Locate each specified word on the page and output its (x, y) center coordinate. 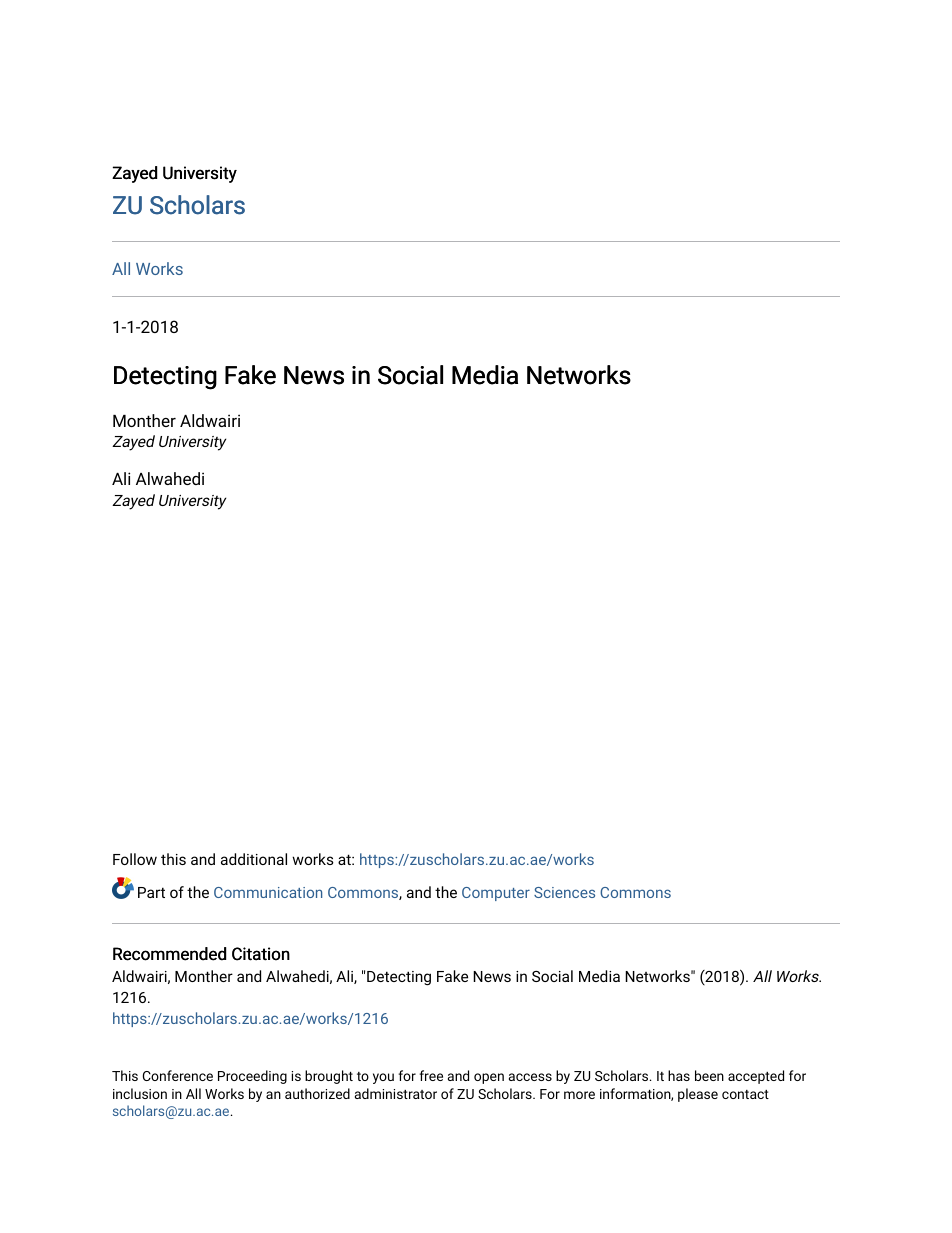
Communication (268, 892)
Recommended (169, 954)
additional (254, 859)
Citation (261, 954)
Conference (178, 1075)
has (679, 1075)
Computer (496, 894)
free (431, 1075)
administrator (396, 1093)
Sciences (564, 892)
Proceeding (252, 1077)
